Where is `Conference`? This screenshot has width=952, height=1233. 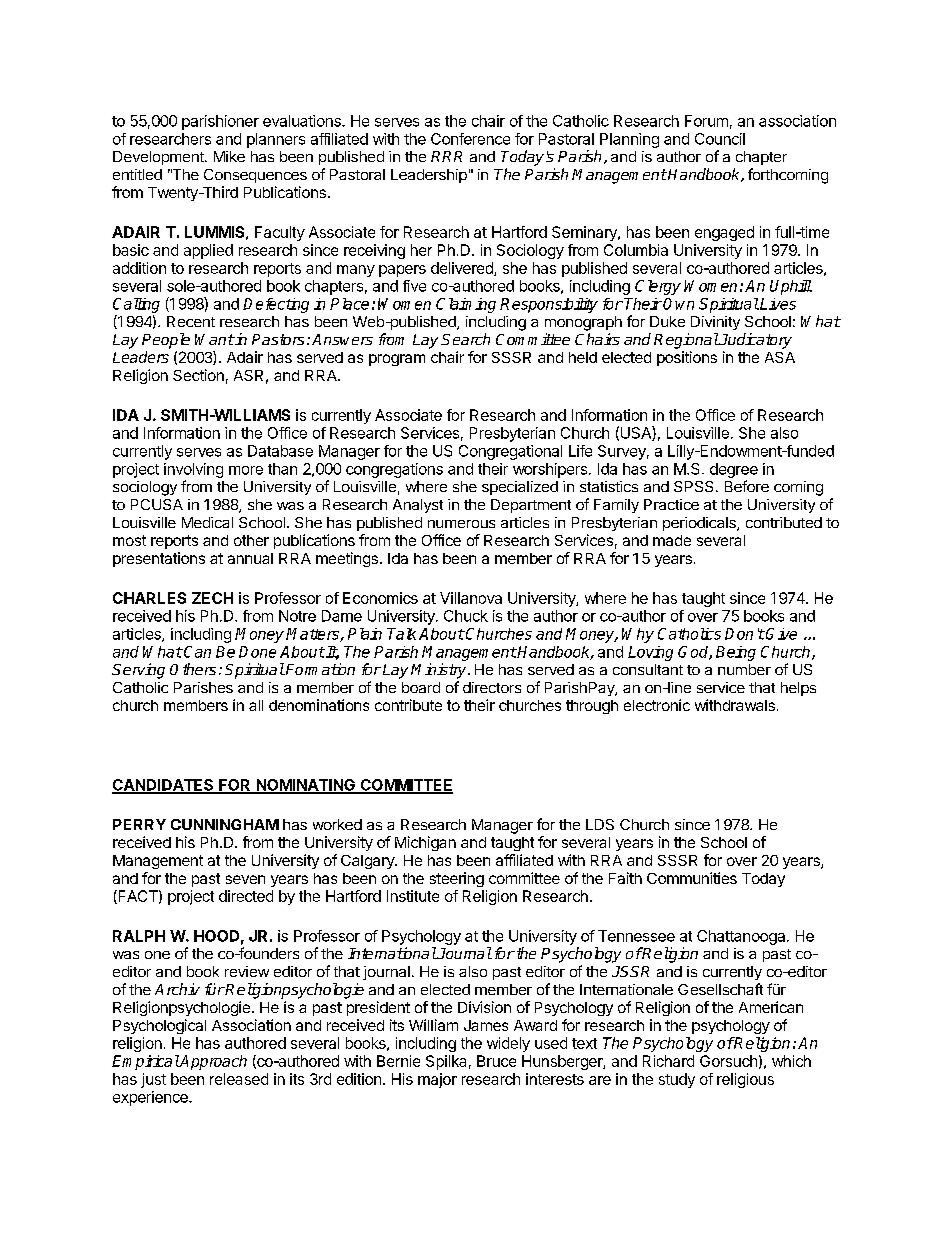 Conference is located at coordinates (470, 139).
